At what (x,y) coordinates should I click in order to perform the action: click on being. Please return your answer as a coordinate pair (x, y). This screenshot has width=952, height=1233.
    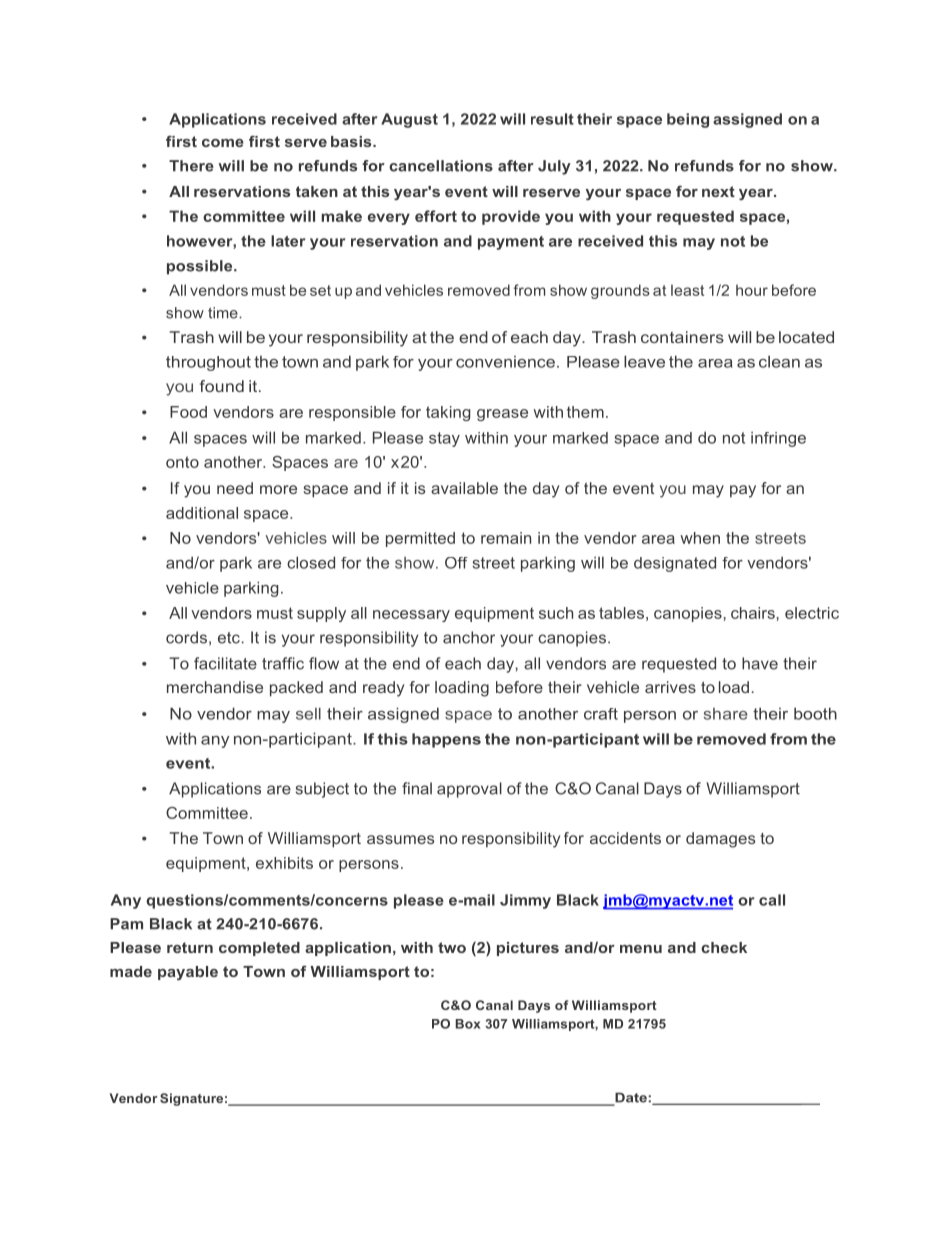
    Looking at the image, I should click on (688, 120).
